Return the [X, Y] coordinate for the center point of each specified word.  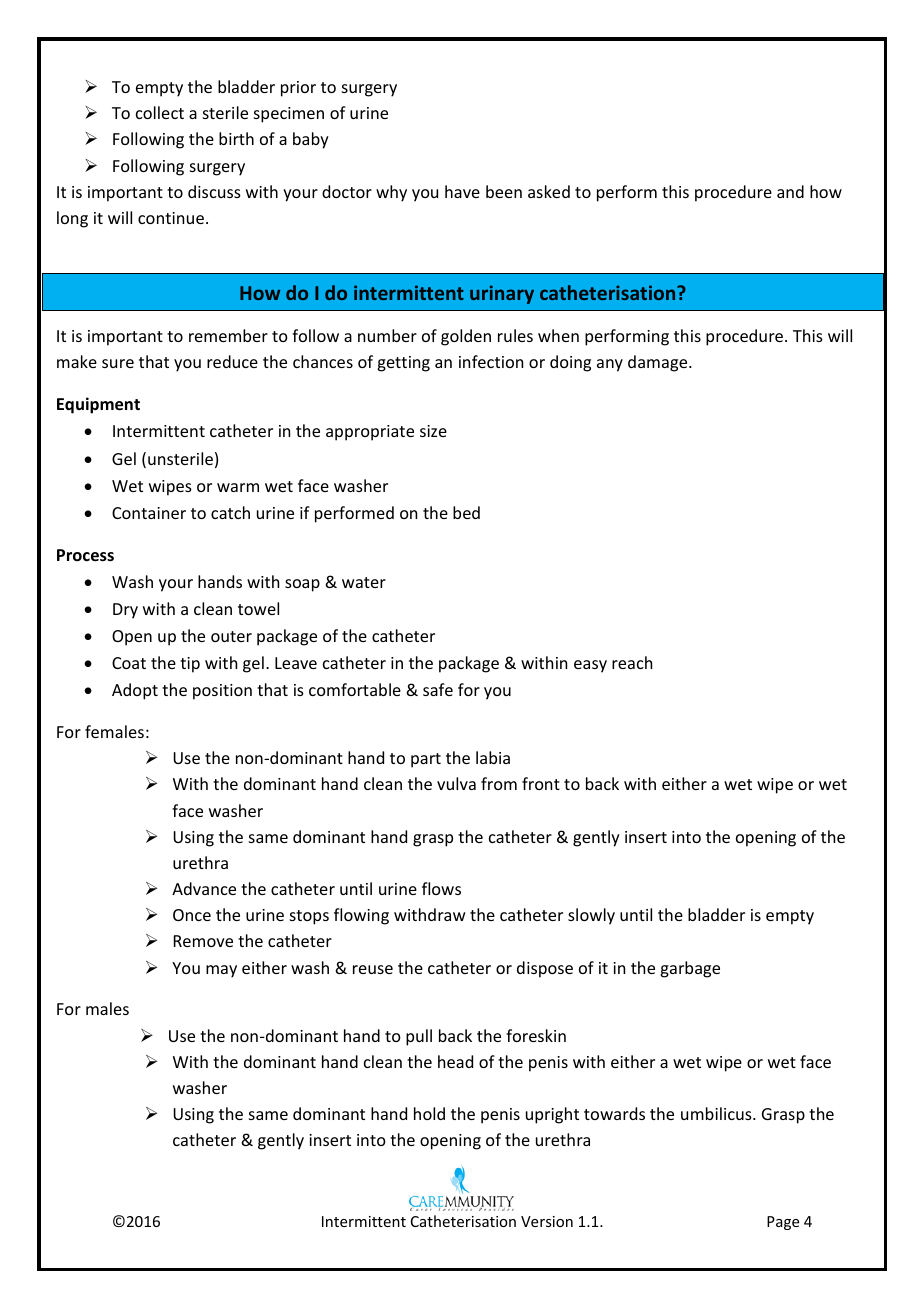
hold [429, 1113]
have [462, 191]
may [221, 971]
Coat [129, 663]
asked [549, 191]
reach [632, 662]
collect [160, 112]
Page [783, 1223]
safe [438, 689]
